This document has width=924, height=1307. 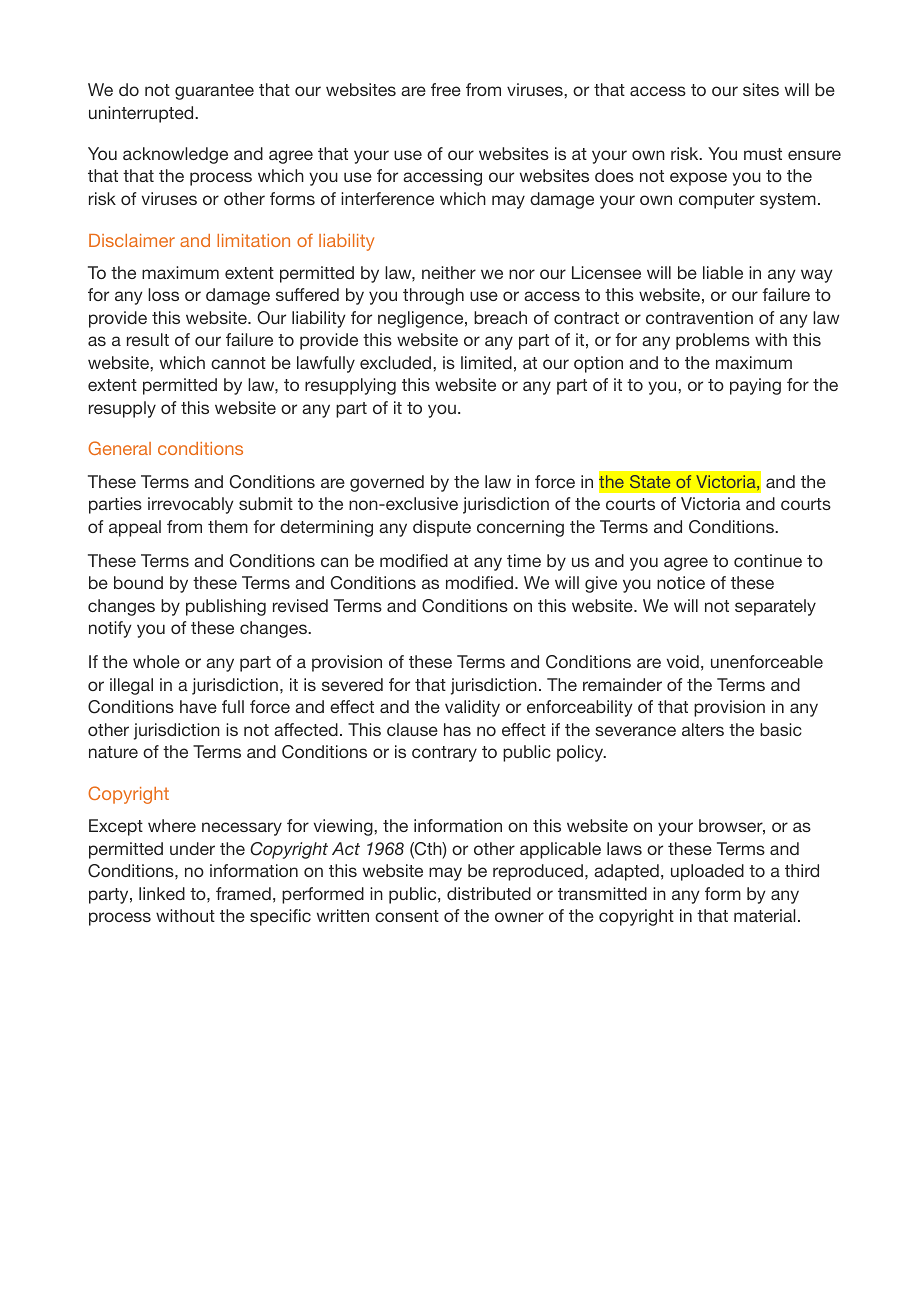 I want to click on linked, so click(x=162, y=893).
